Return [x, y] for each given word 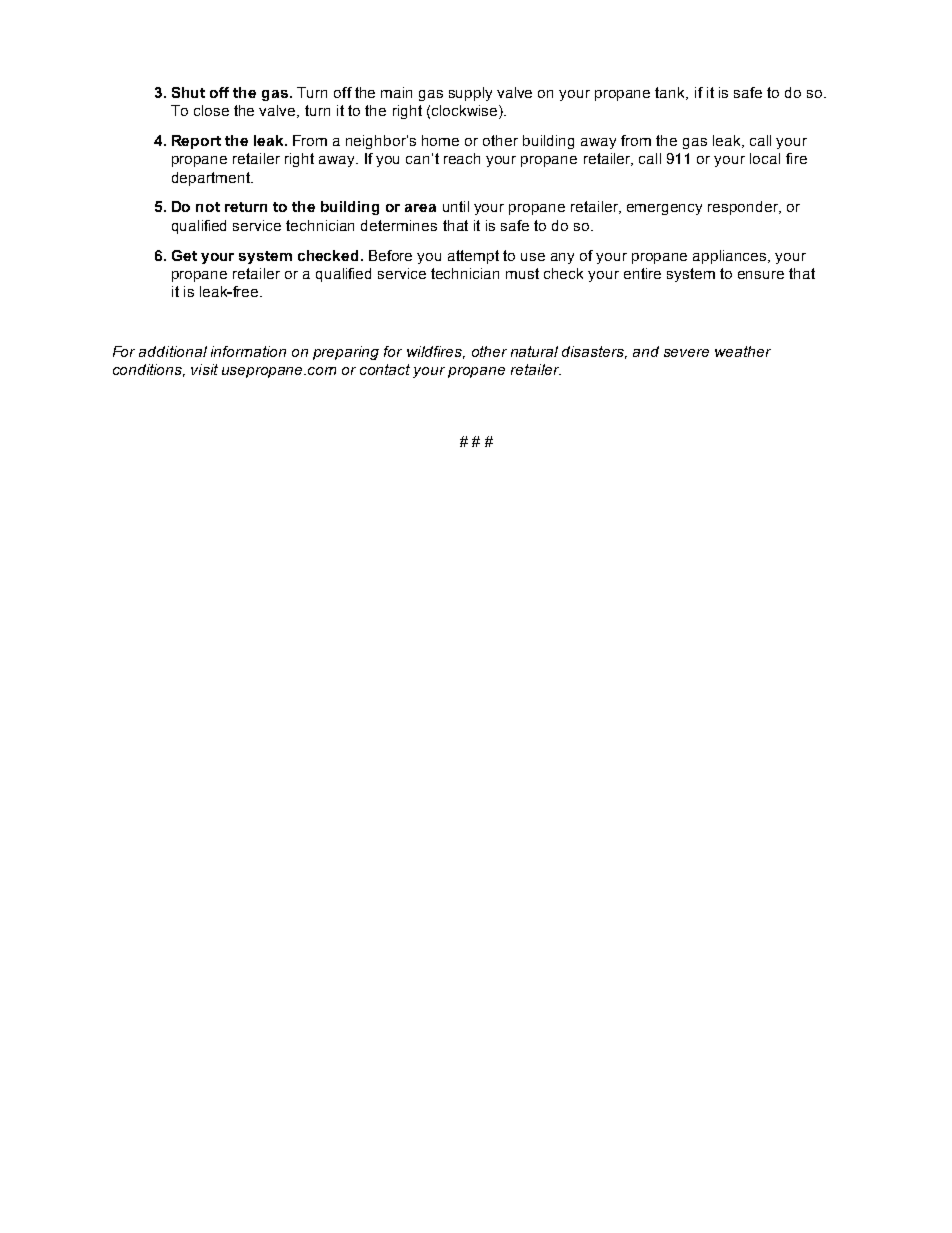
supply [470, 94]
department [212, 179]
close [211, 110]
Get [184, 255]
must [522, 273]
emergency [664, 209]
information [248, 351]
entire [642, 273]
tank [671, 93]
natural [534, 351]
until [456, 206]
